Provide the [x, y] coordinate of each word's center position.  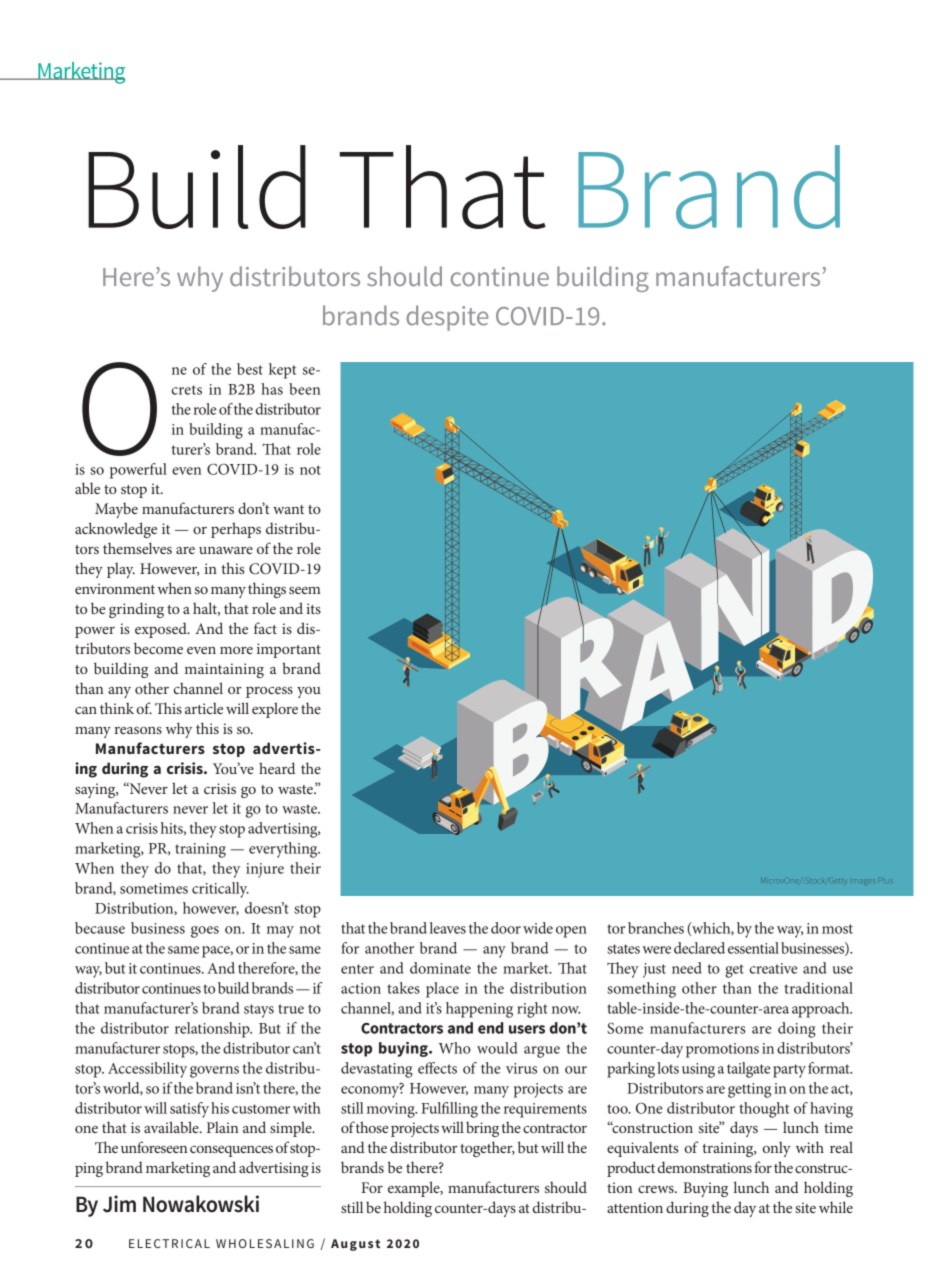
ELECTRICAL [169, 1243]
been [304, 389]
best [250, 369]
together [487, 1149]
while [836, 1207]
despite [447, 318]
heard [277, 768]
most [837, 929]
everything [284, 850]
